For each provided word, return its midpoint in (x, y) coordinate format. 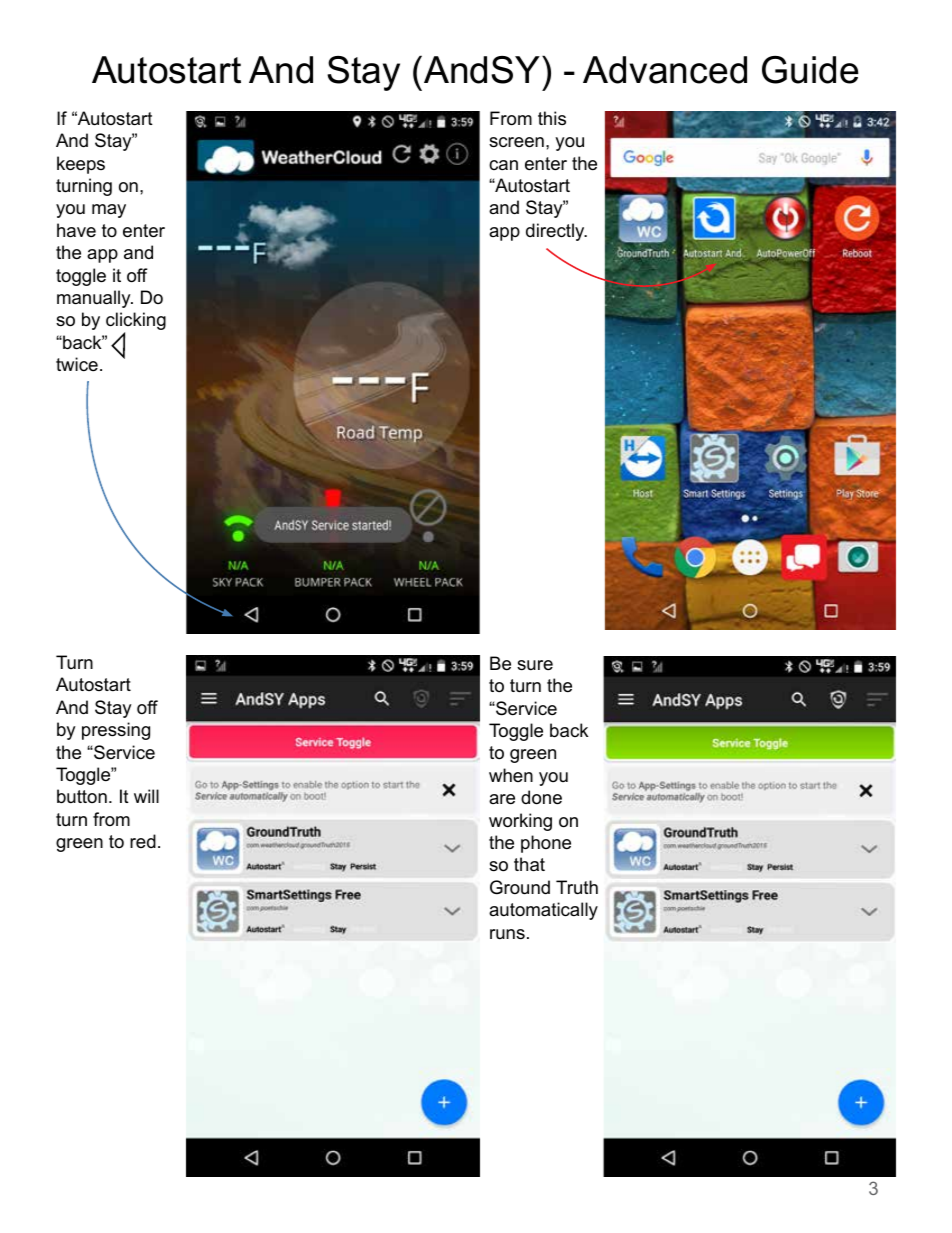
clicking (136, 322)
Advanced (665, 70)
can (503, 165)
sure (535, 665)
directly (556, 232)
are (502, 799)
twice (77, 364)
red (143, 841)
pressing (116, 731)
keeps (81, 165)
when (511, 775)
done (541, 797)
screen (516, 142)
